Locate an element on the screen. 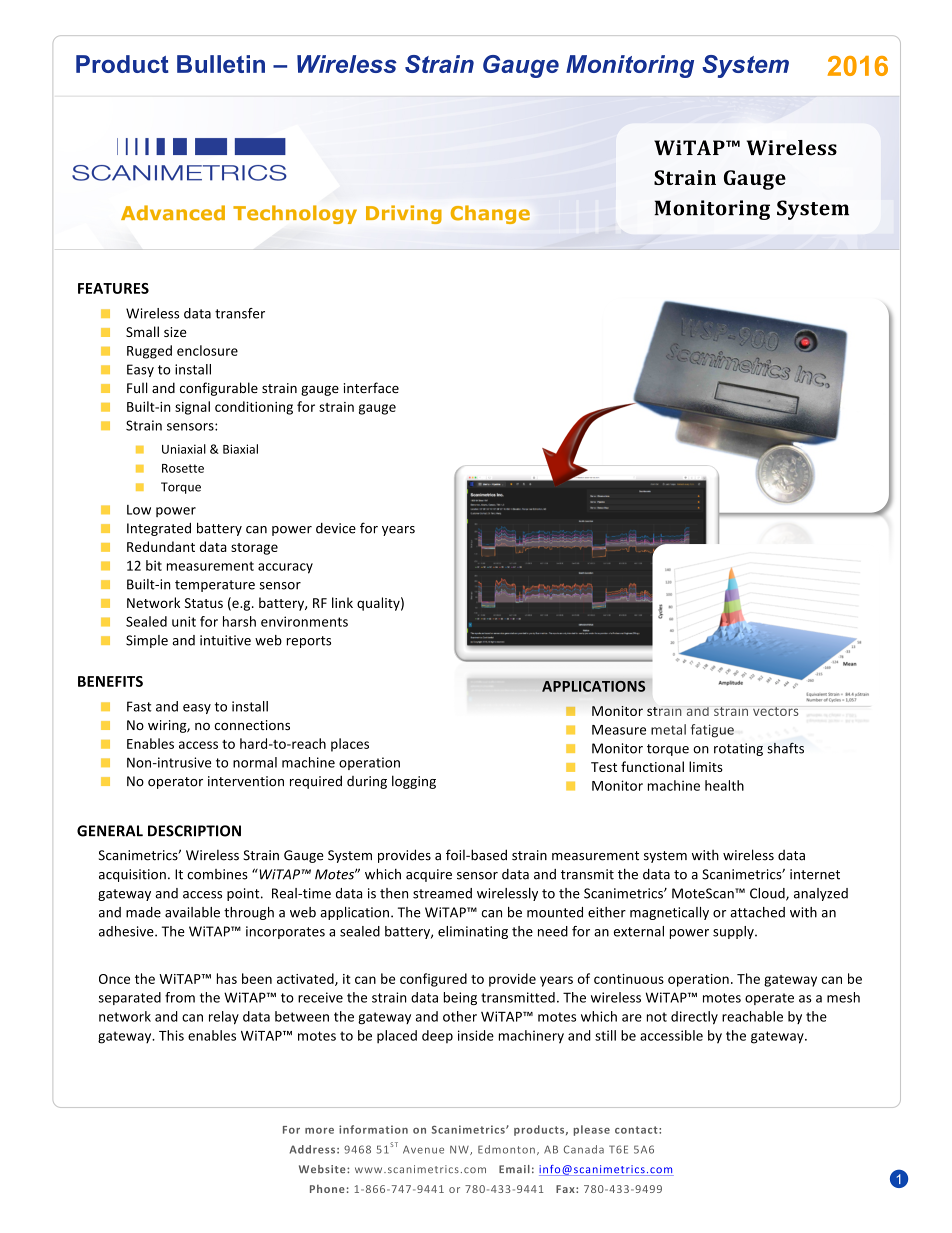  vectors is located at coordinates (776, 711).
